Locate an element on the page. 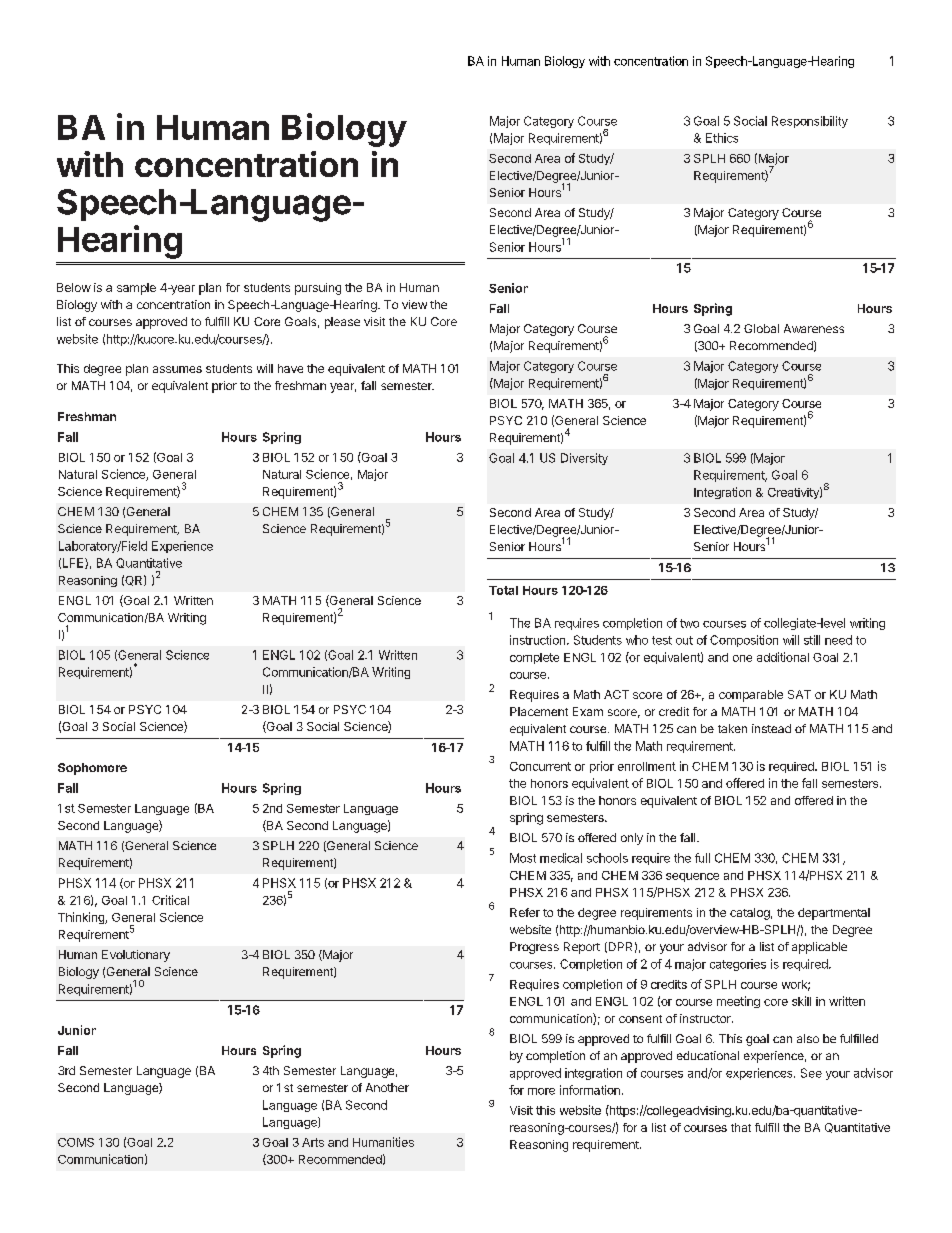 This image has height=1233, width=952. instruction is located at coordinates (539, 640).
